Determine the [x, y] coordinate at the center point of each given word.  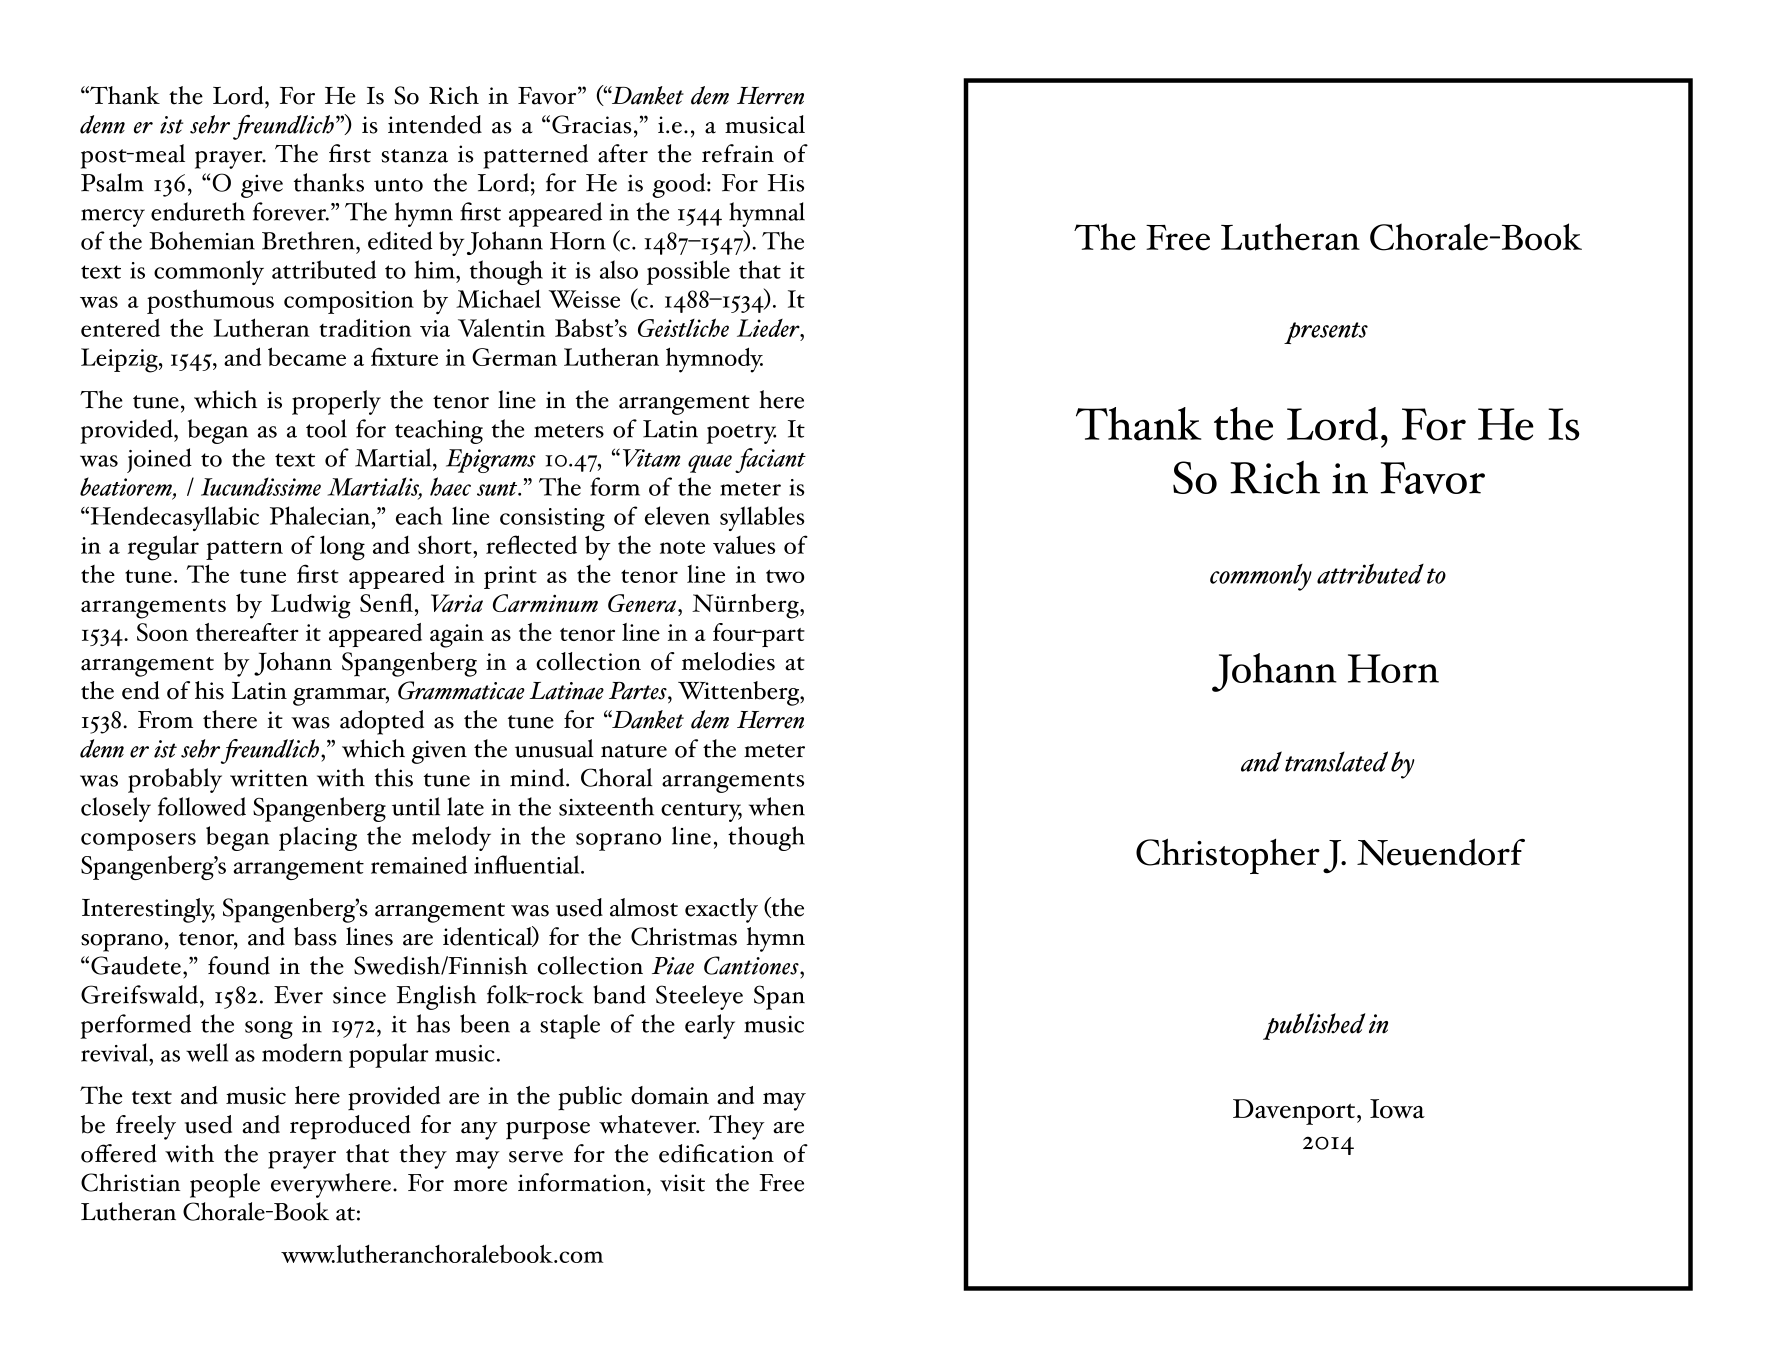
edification [716, 1153]
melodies [728, 661]
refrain [738, 153]
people [225, 1185]
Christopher [1228, 856]
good [680, 185]
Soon [162, 632]
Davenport [1294, 1112]
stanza [414, 156]
